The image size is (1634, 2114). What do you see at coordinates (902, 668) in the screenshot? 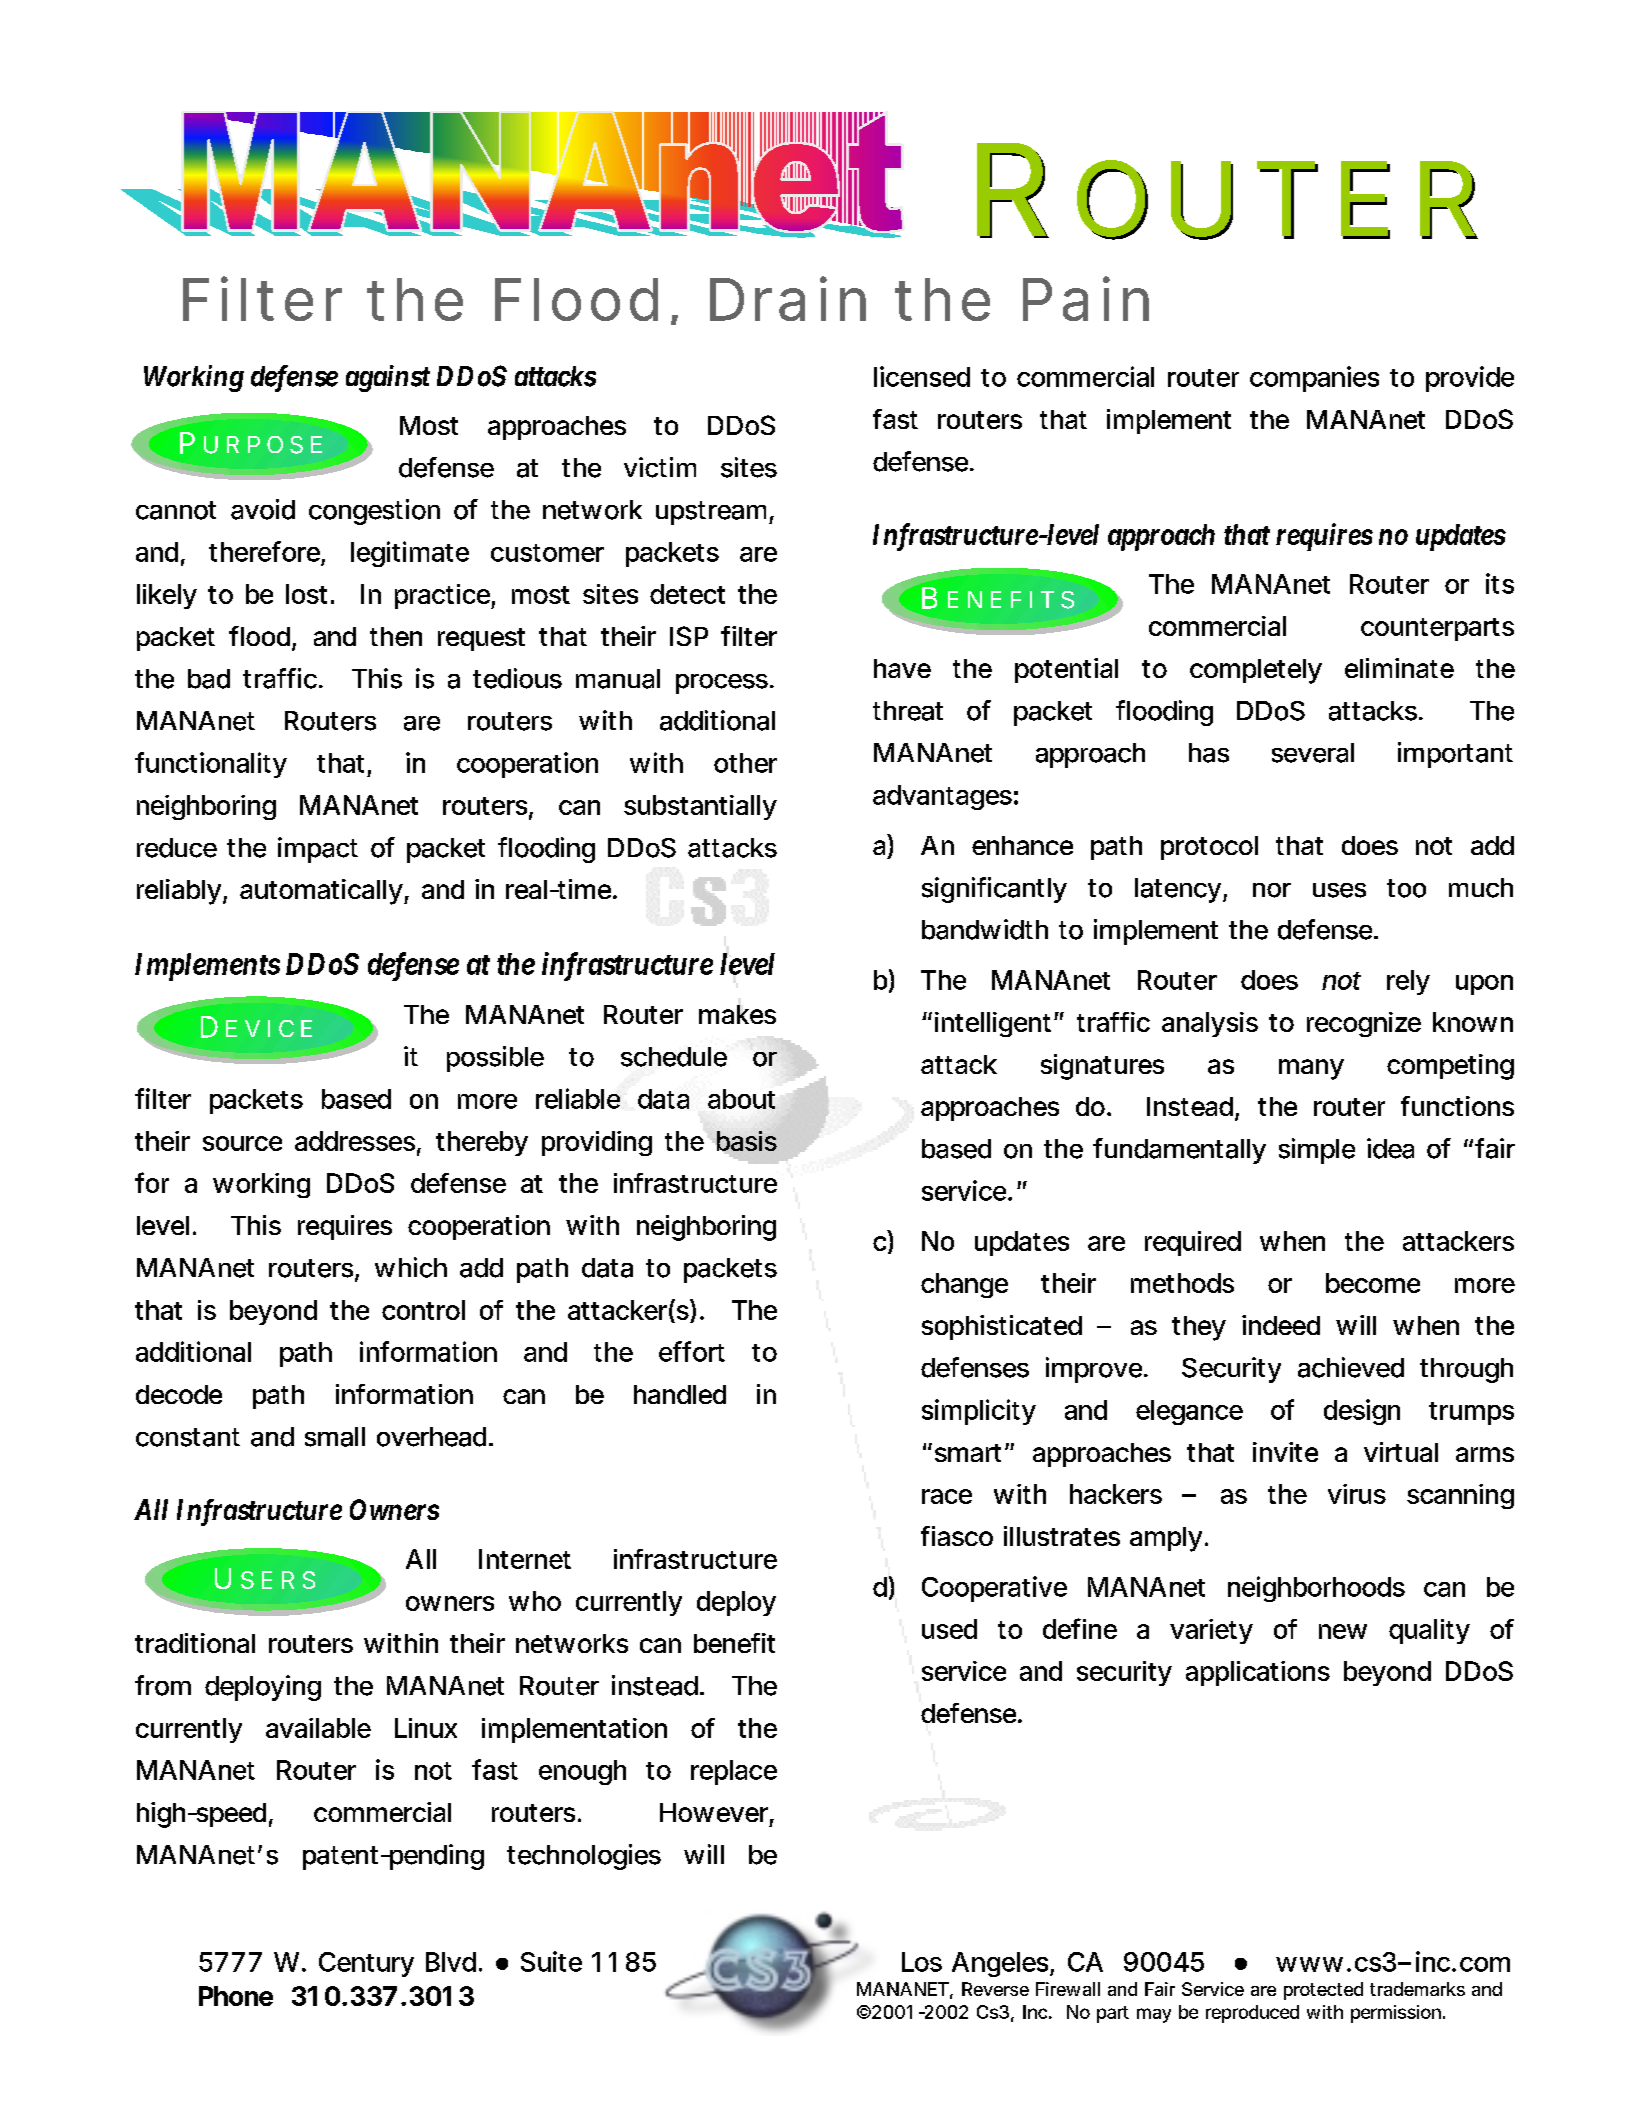
I see `have` at bounding box center [902, 668].
